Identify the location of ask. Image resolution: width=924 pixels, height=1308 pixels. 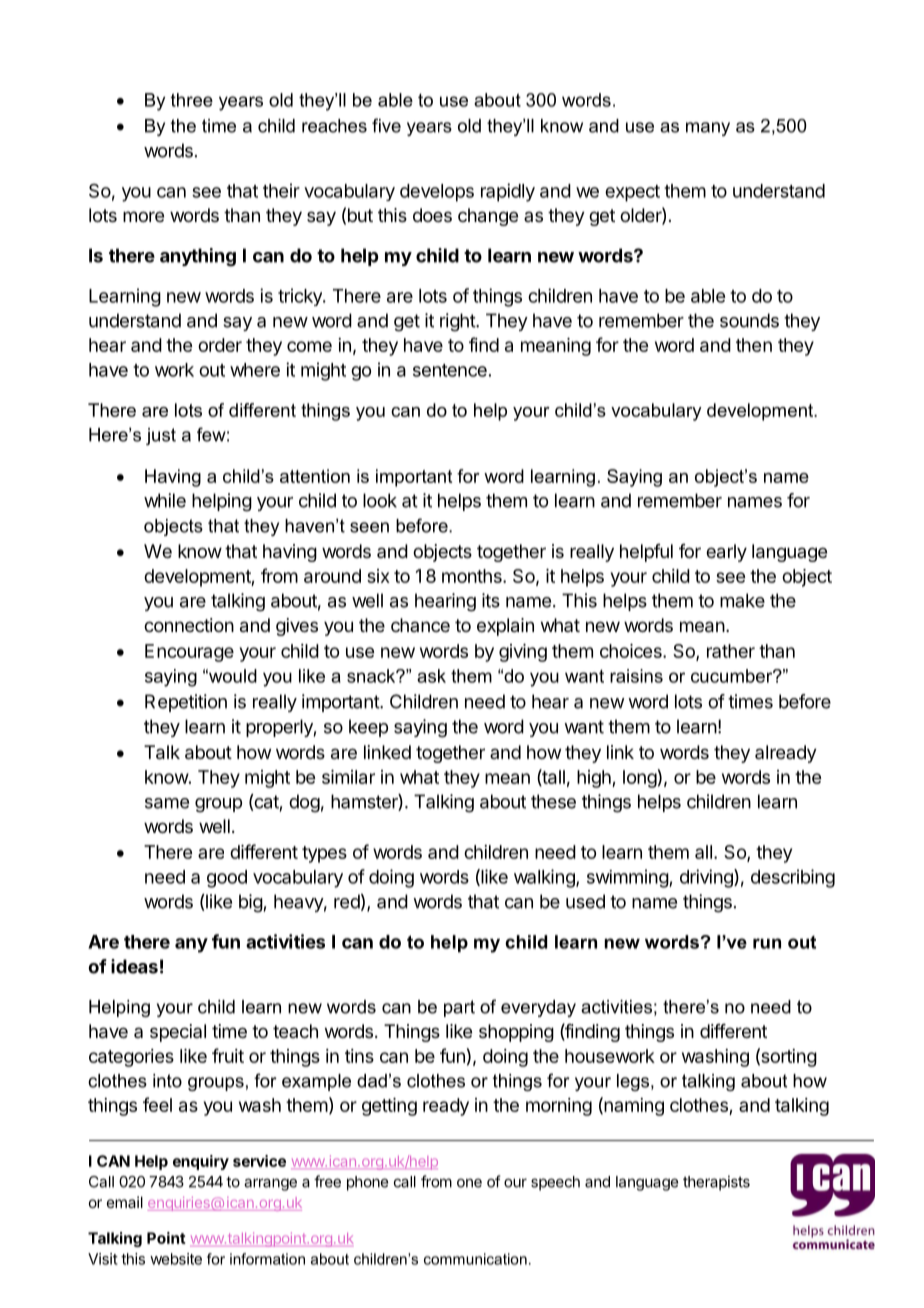
(431, 676).
